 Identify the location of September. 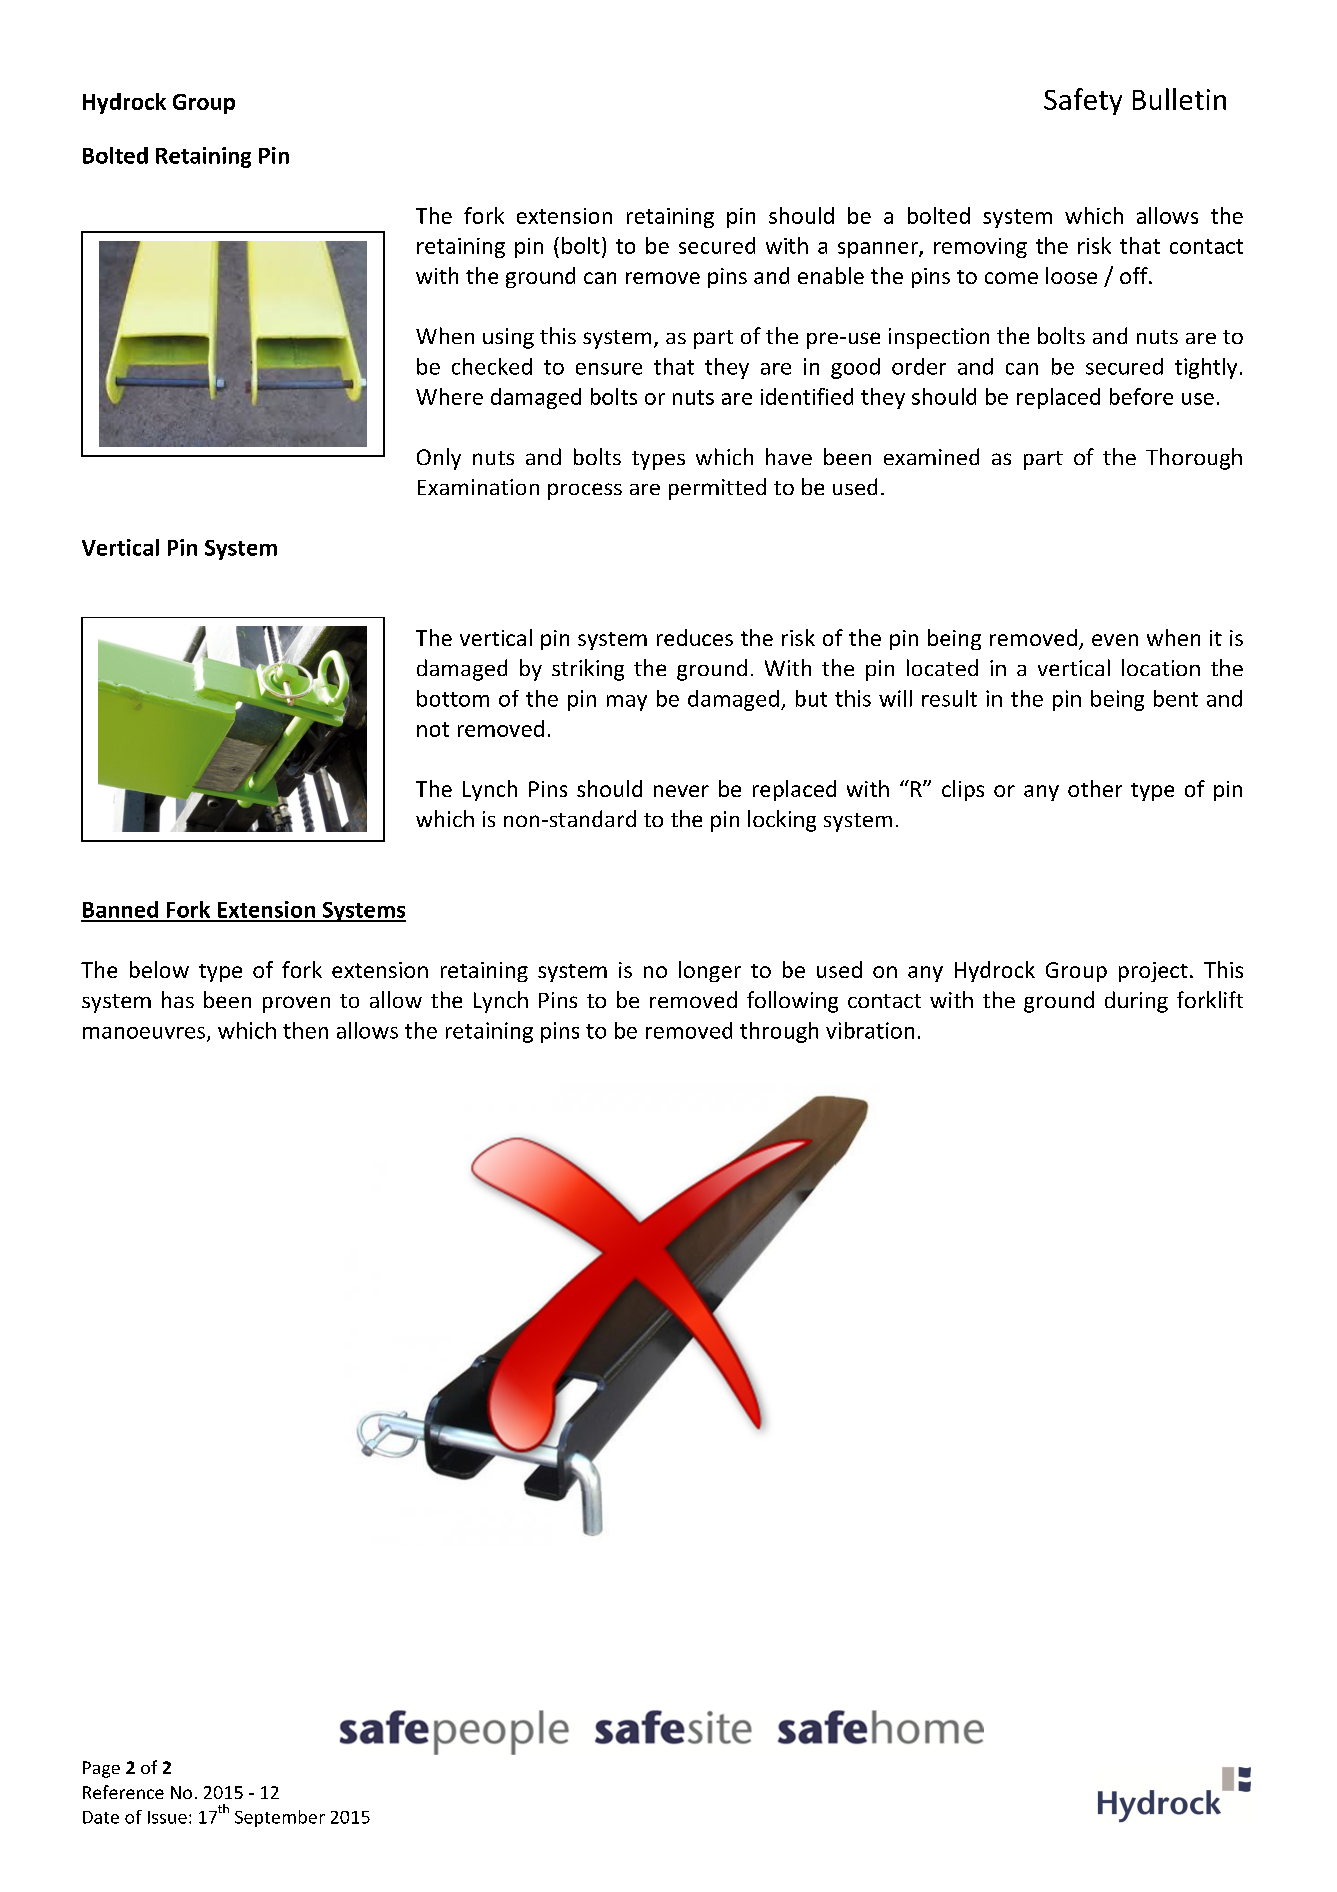
(280, 1818).
